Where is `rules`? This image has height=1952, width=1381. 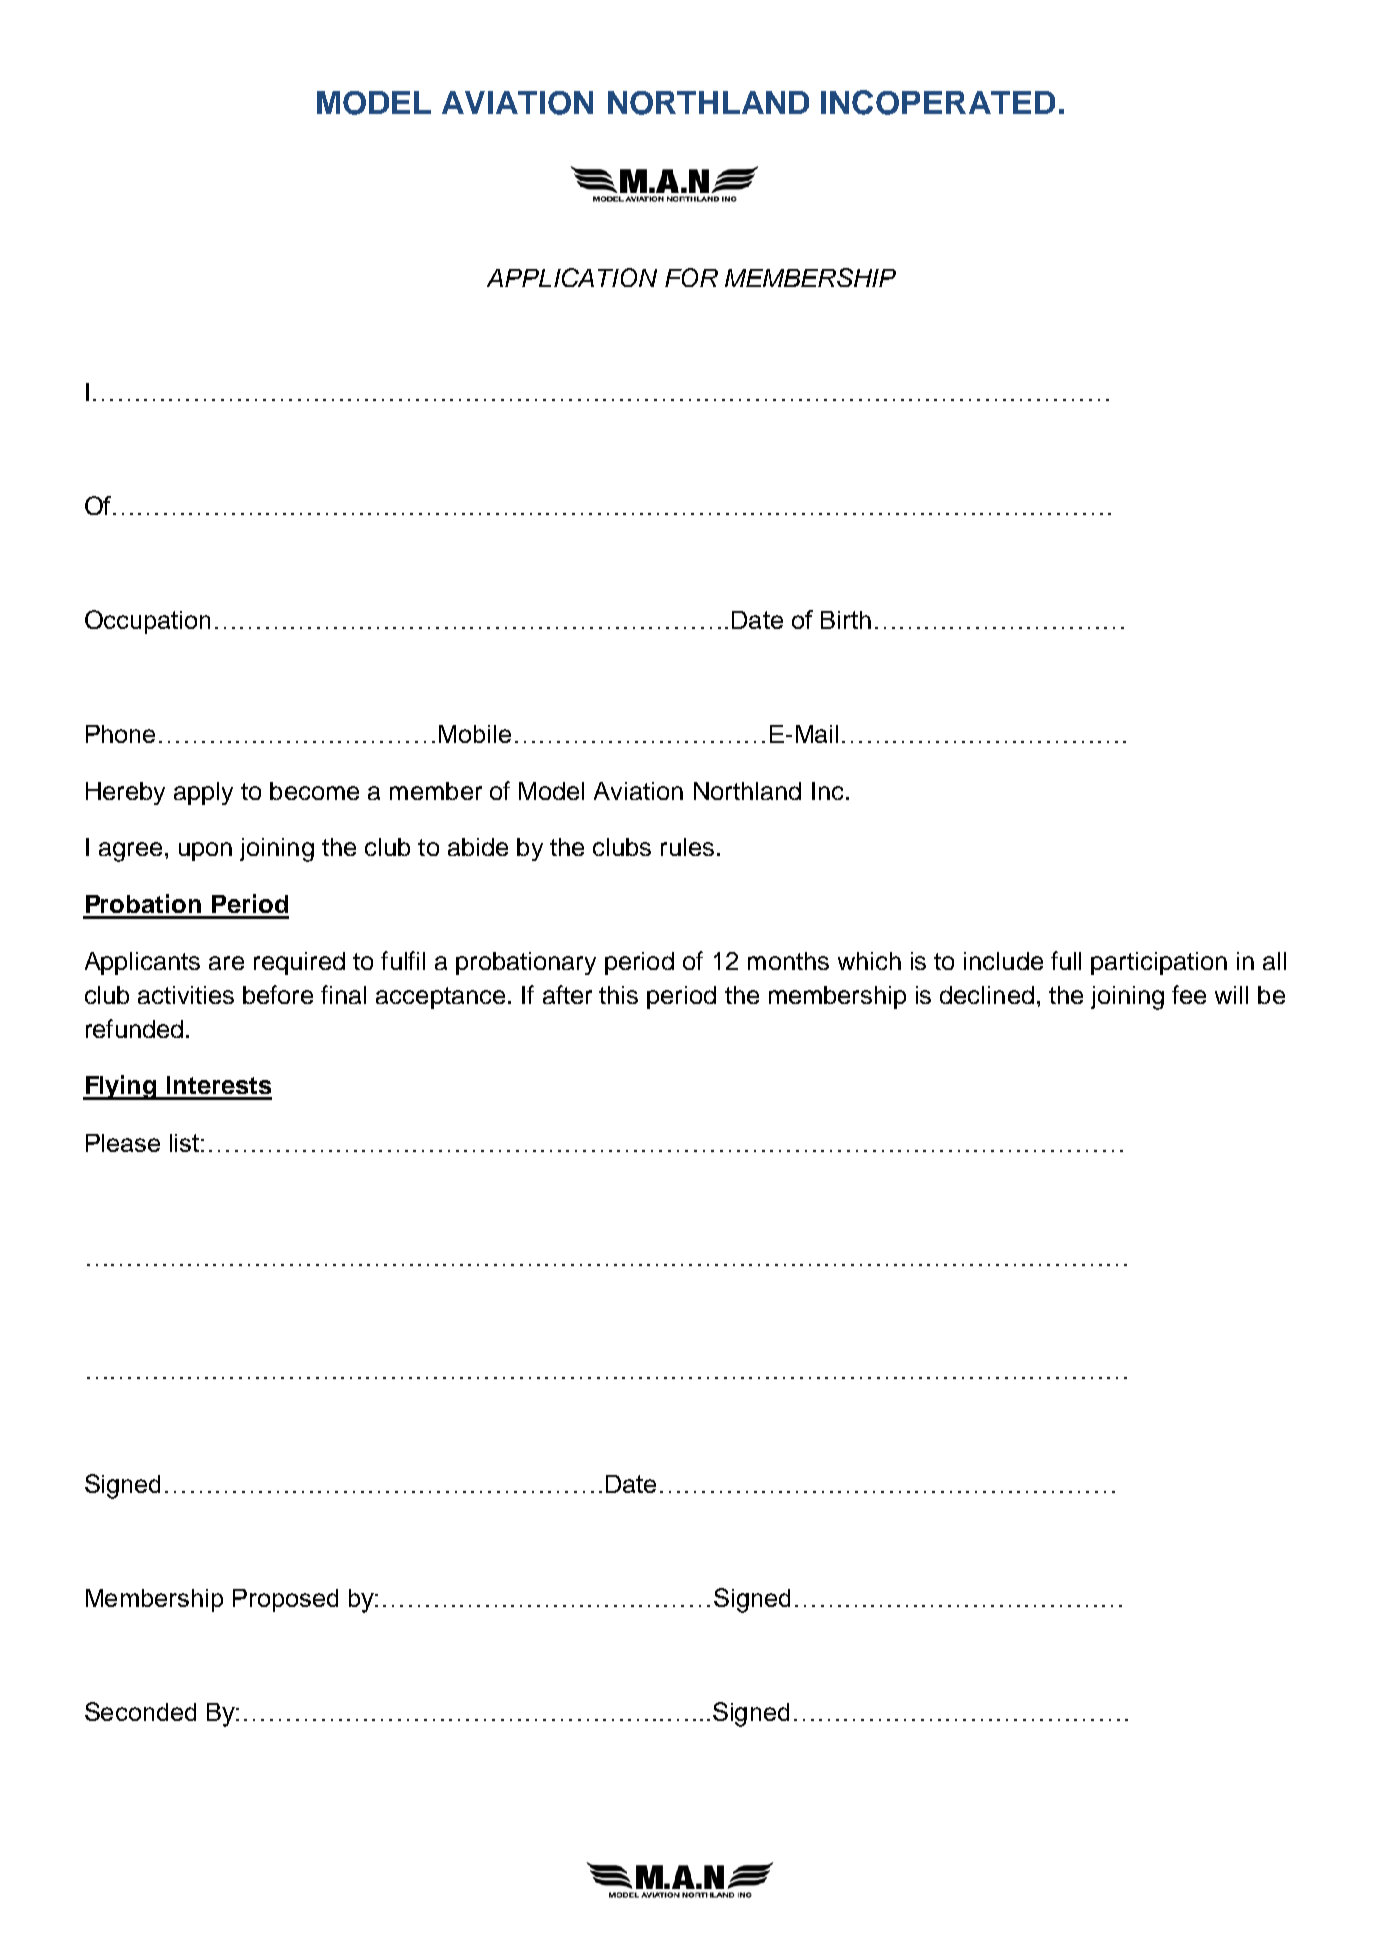 rules is located at coordinates (687, 847).
